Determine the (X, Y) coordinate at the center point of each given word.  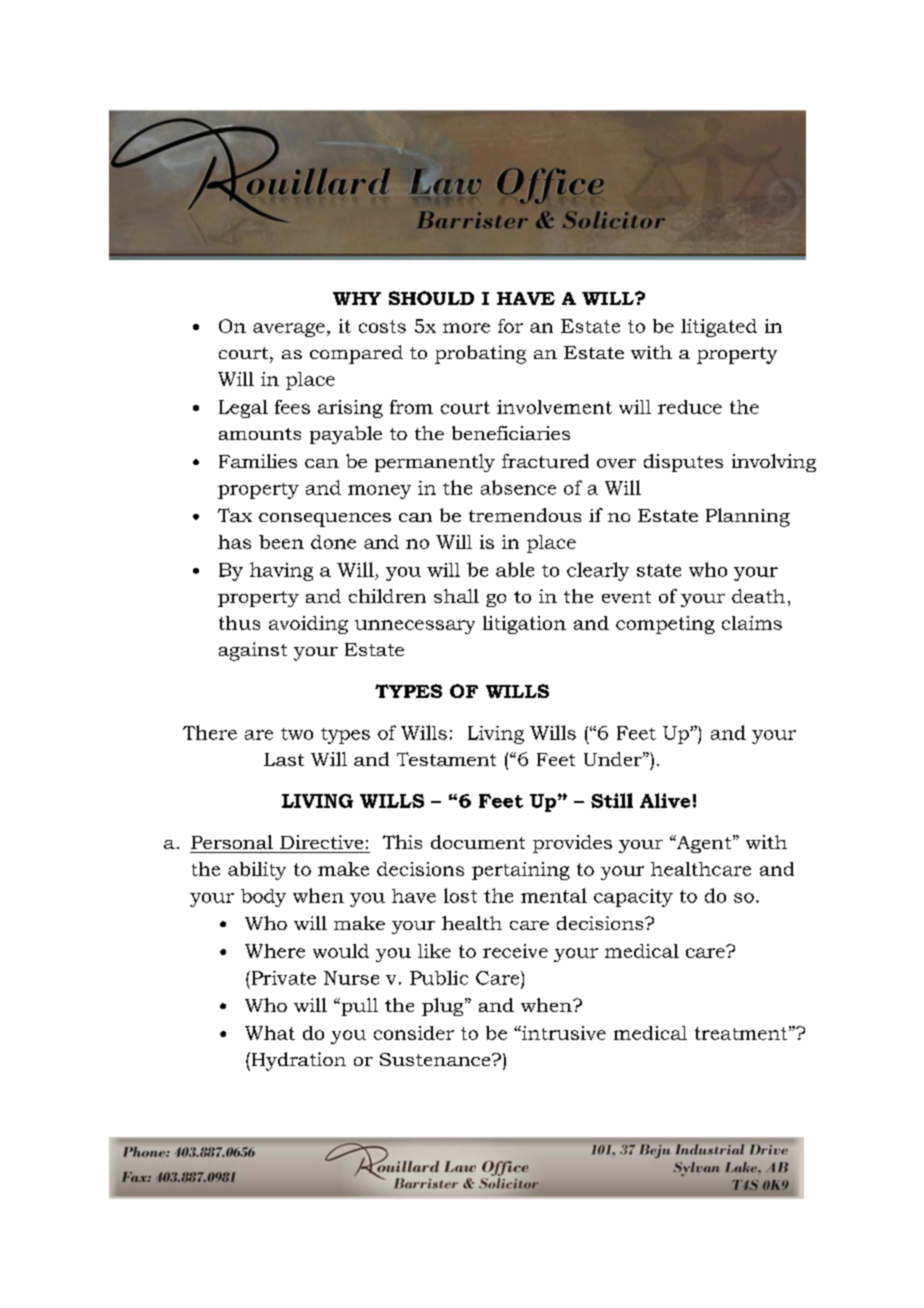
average (289, 330)
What (270, 1033)
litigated (719, 328)
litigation (524, 625)
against (253, 651)
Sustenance (436, 1059)
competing (665, 625)
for (510, 326)
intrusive (563, 1033)
